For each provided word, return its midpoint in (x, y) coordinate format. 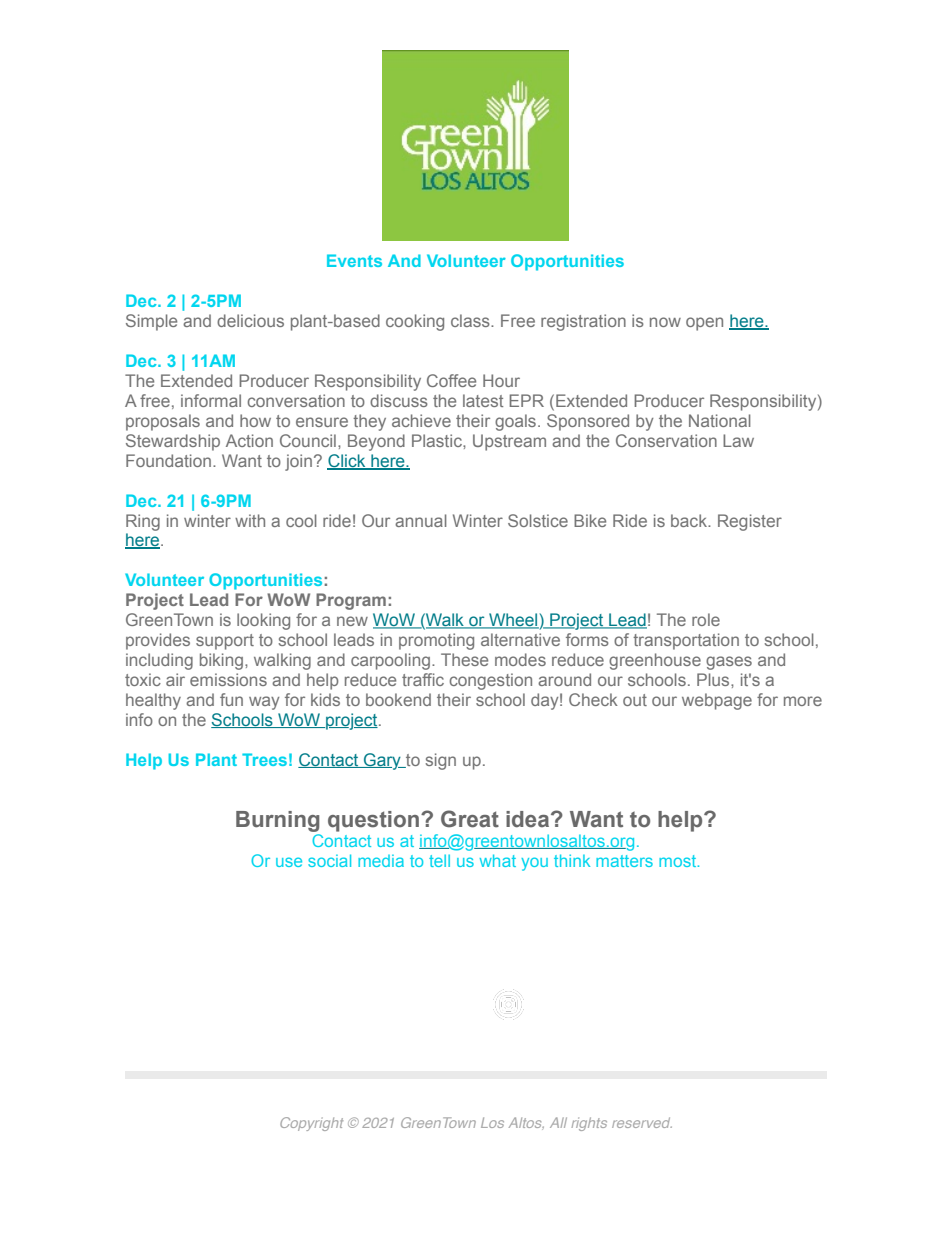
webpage (717, 701)
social (329, 860)
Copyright (311, 1124)
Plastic (438, 440)
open (704, 324)
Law (738, 440)
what (498, 860)
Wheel (513, 621)
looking (263, 621)
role (706, 619)
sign (441, 761)
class (471, 320)
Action (249, 440)
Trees (264, 759)
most (679, 861)
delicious (250, 320)
